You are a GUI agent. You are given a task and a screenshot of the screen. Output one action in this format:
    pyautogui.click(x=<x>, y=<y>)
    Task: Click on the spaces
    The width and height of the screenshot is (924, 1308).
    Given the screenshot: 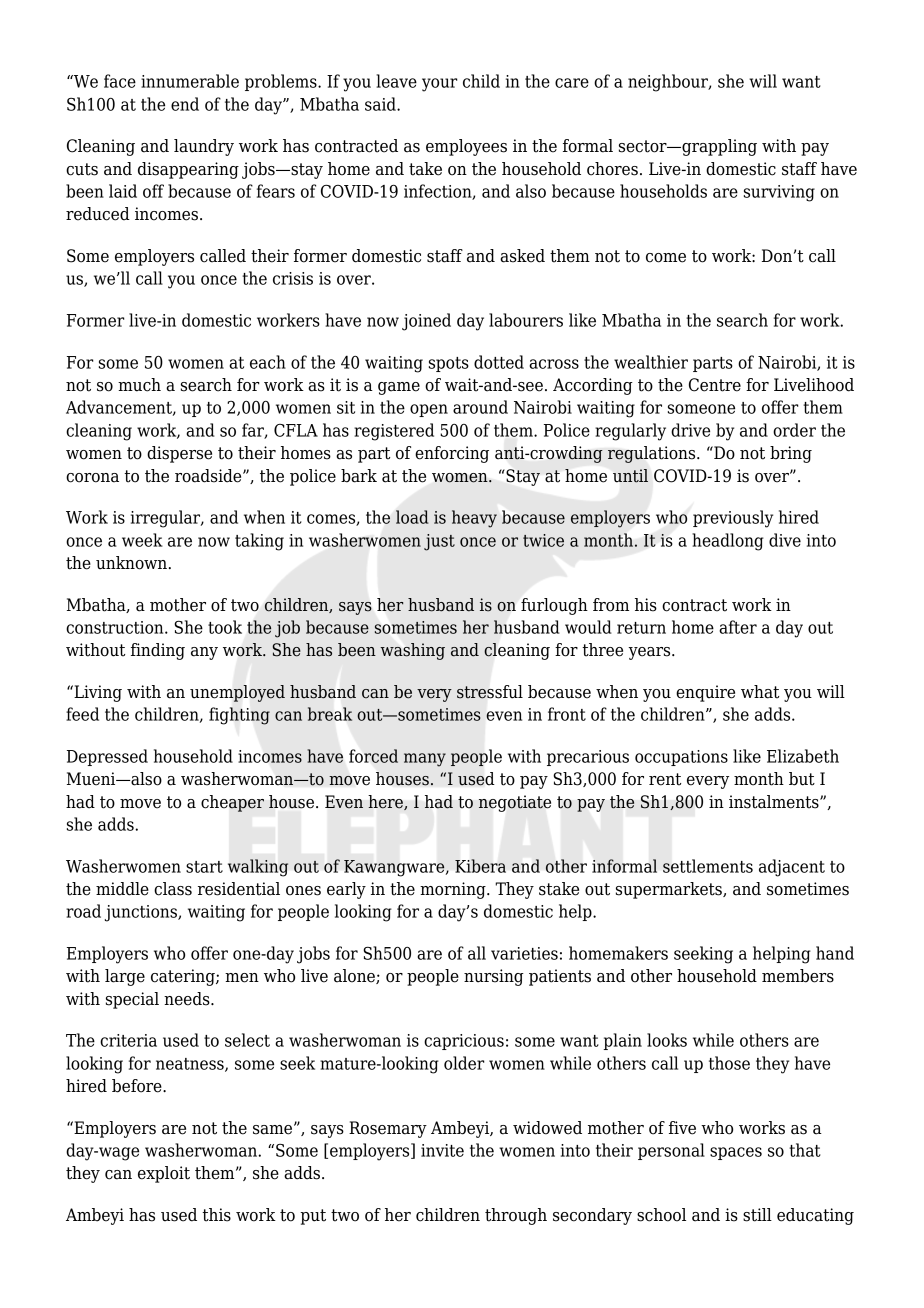 What is the action you would take?
    pyautogui.click(x=736, y=1153)
